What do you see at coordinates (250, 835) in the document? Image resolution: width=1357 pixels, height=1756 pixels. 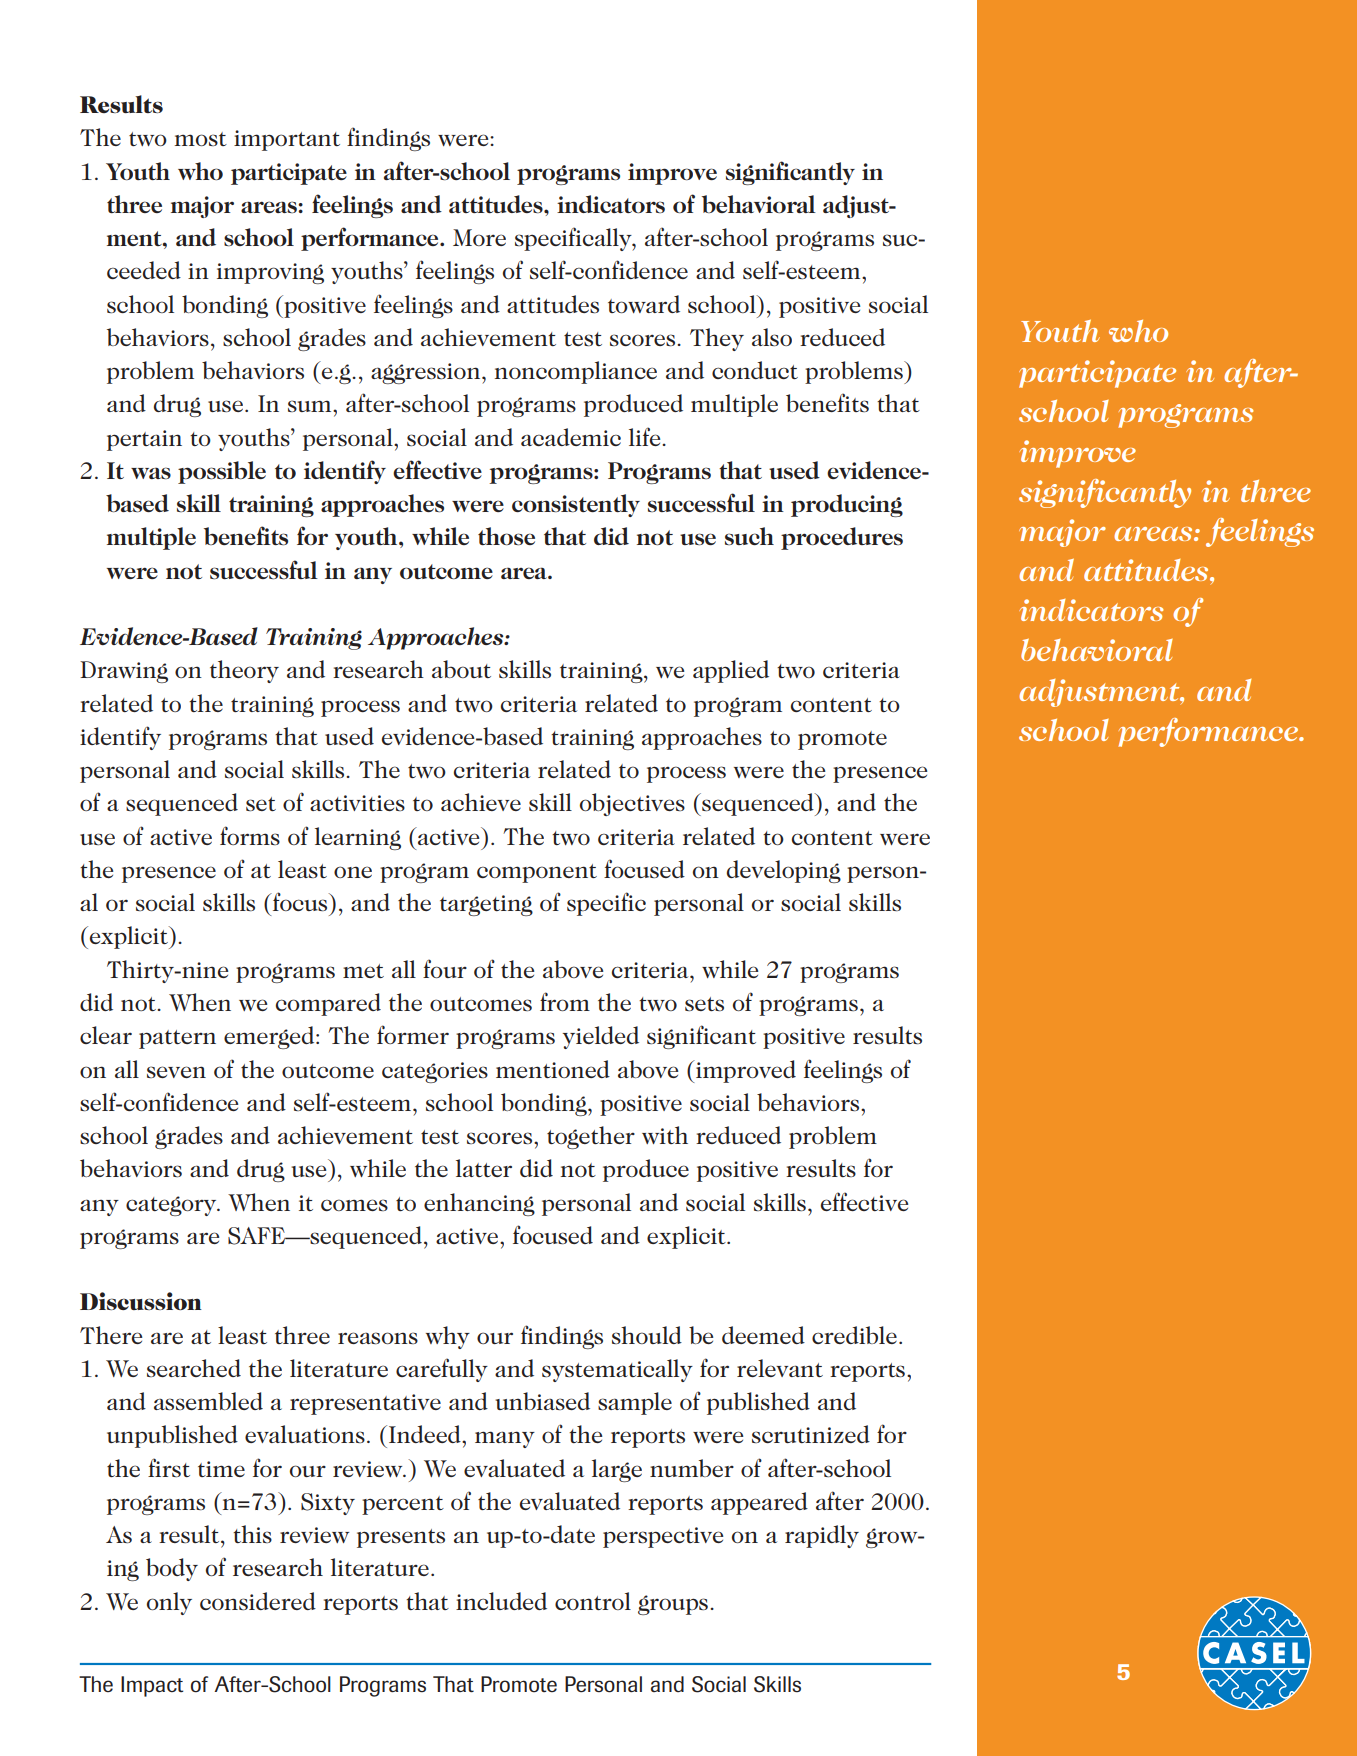 I see `forms` at bounding box center [250, 835].
